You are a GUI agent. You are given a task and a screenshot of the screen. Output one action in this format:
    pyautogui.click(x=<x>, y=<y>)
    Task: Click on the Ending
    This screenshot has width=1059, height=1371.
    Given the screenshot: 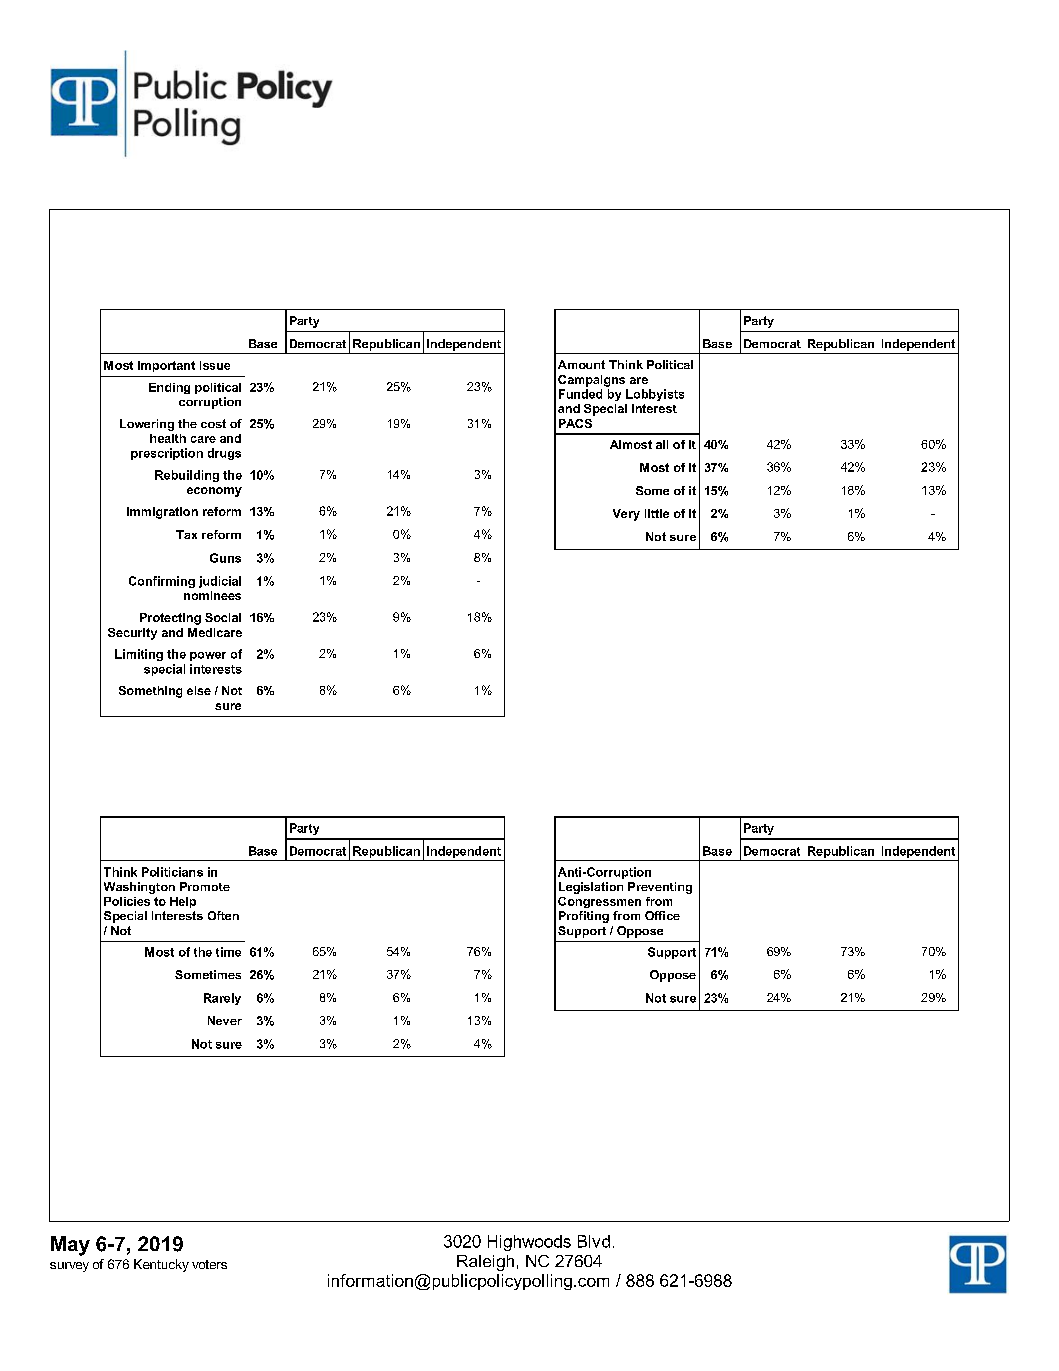 What is the action you would take?
    pyautogui.click(x=169, y=388)
